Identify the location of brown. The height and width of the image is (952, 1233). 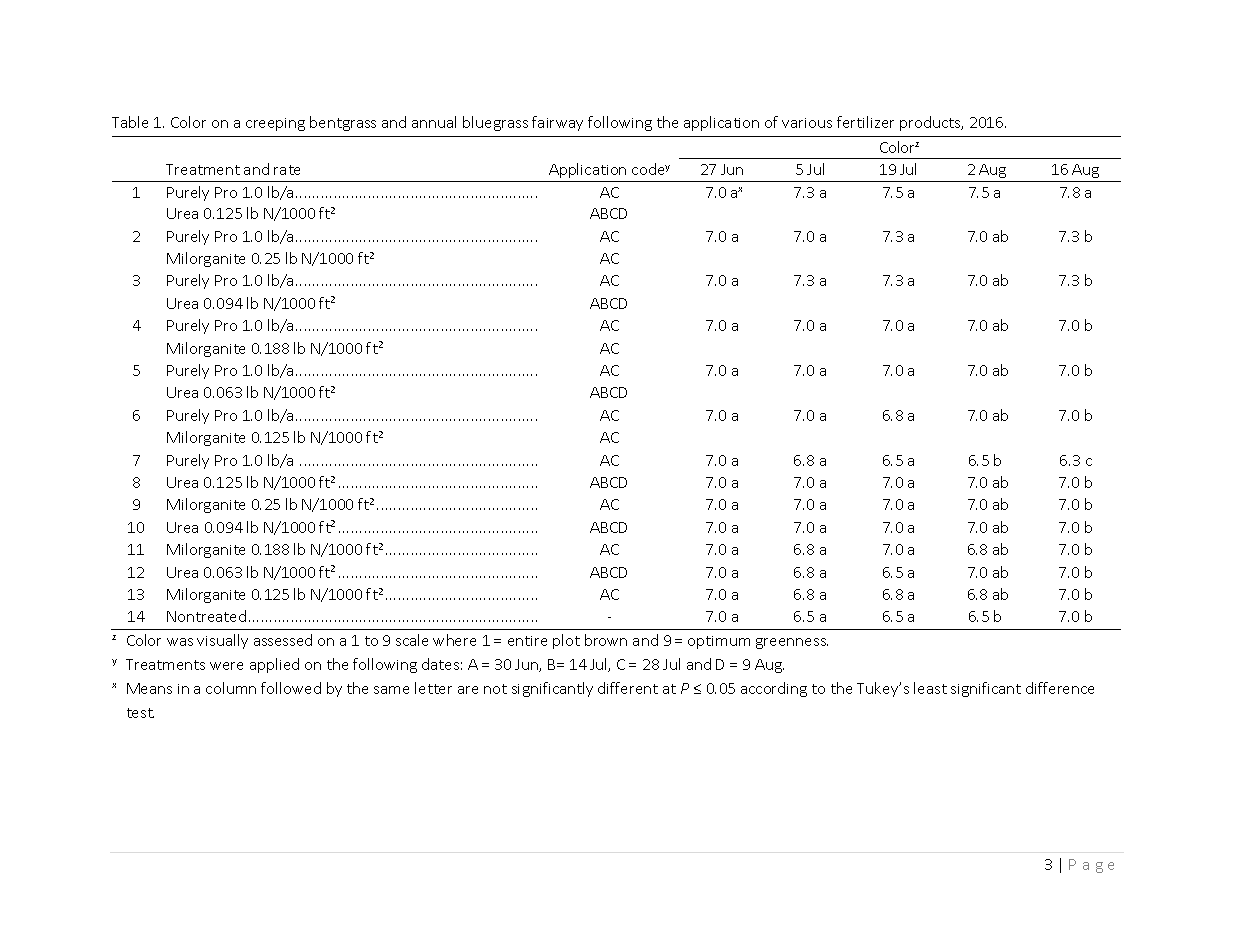
(606, 640).
